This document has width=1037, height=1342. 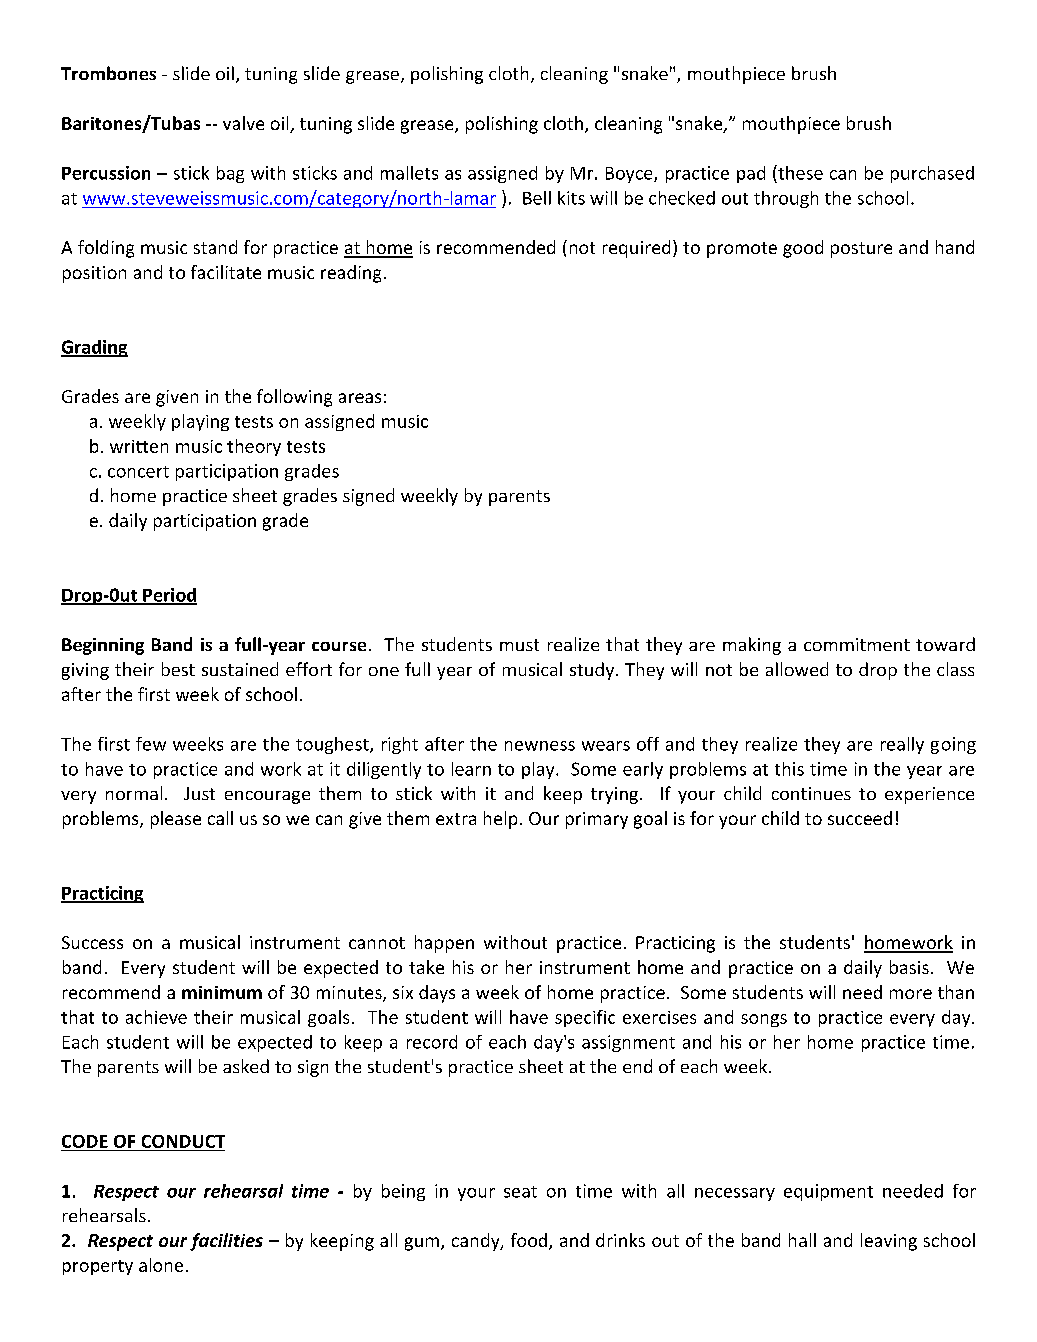 I want to click on these, so click(x=799, y=172).
